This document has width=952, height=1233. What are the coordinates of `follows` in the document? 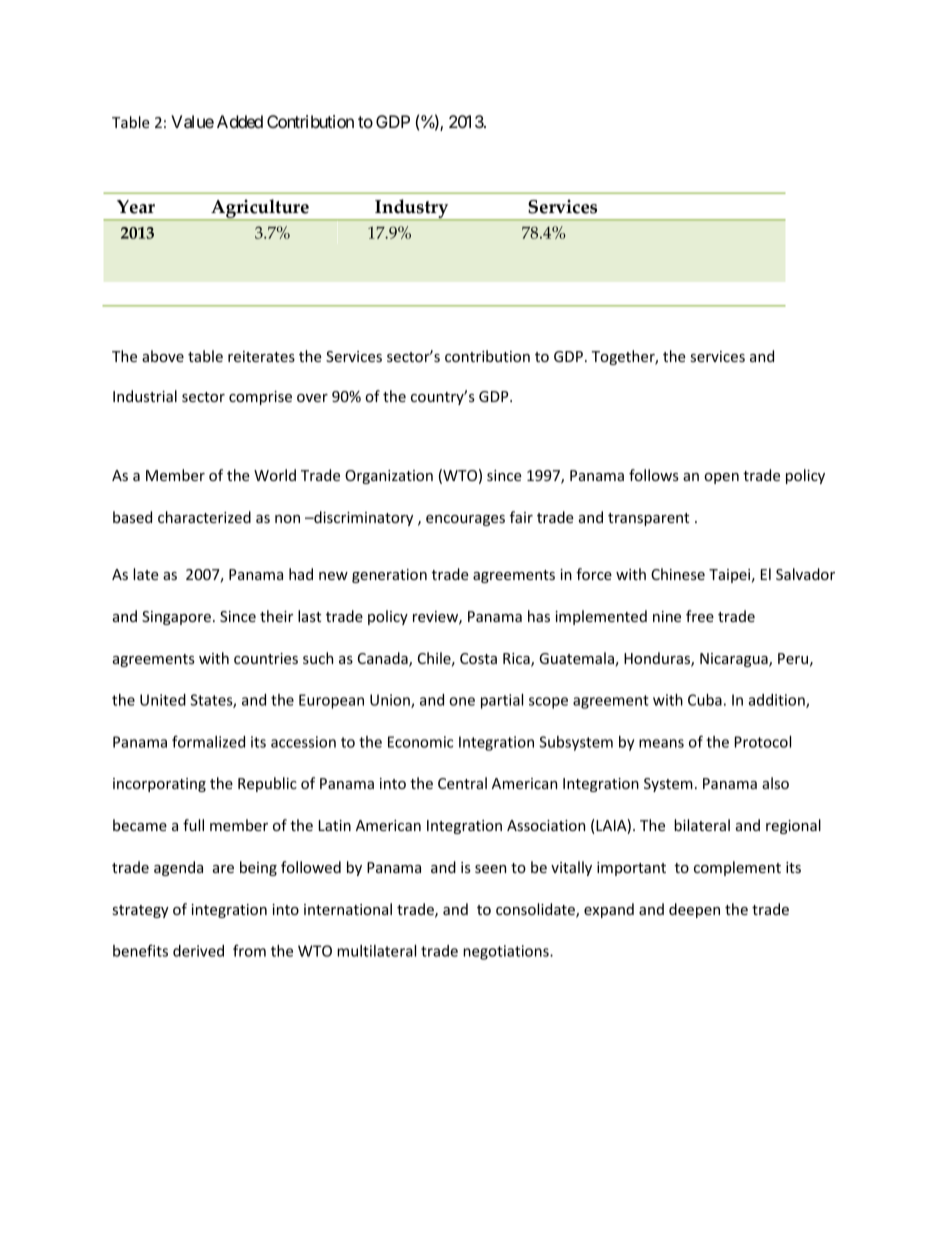 It's located at (654, 475).
